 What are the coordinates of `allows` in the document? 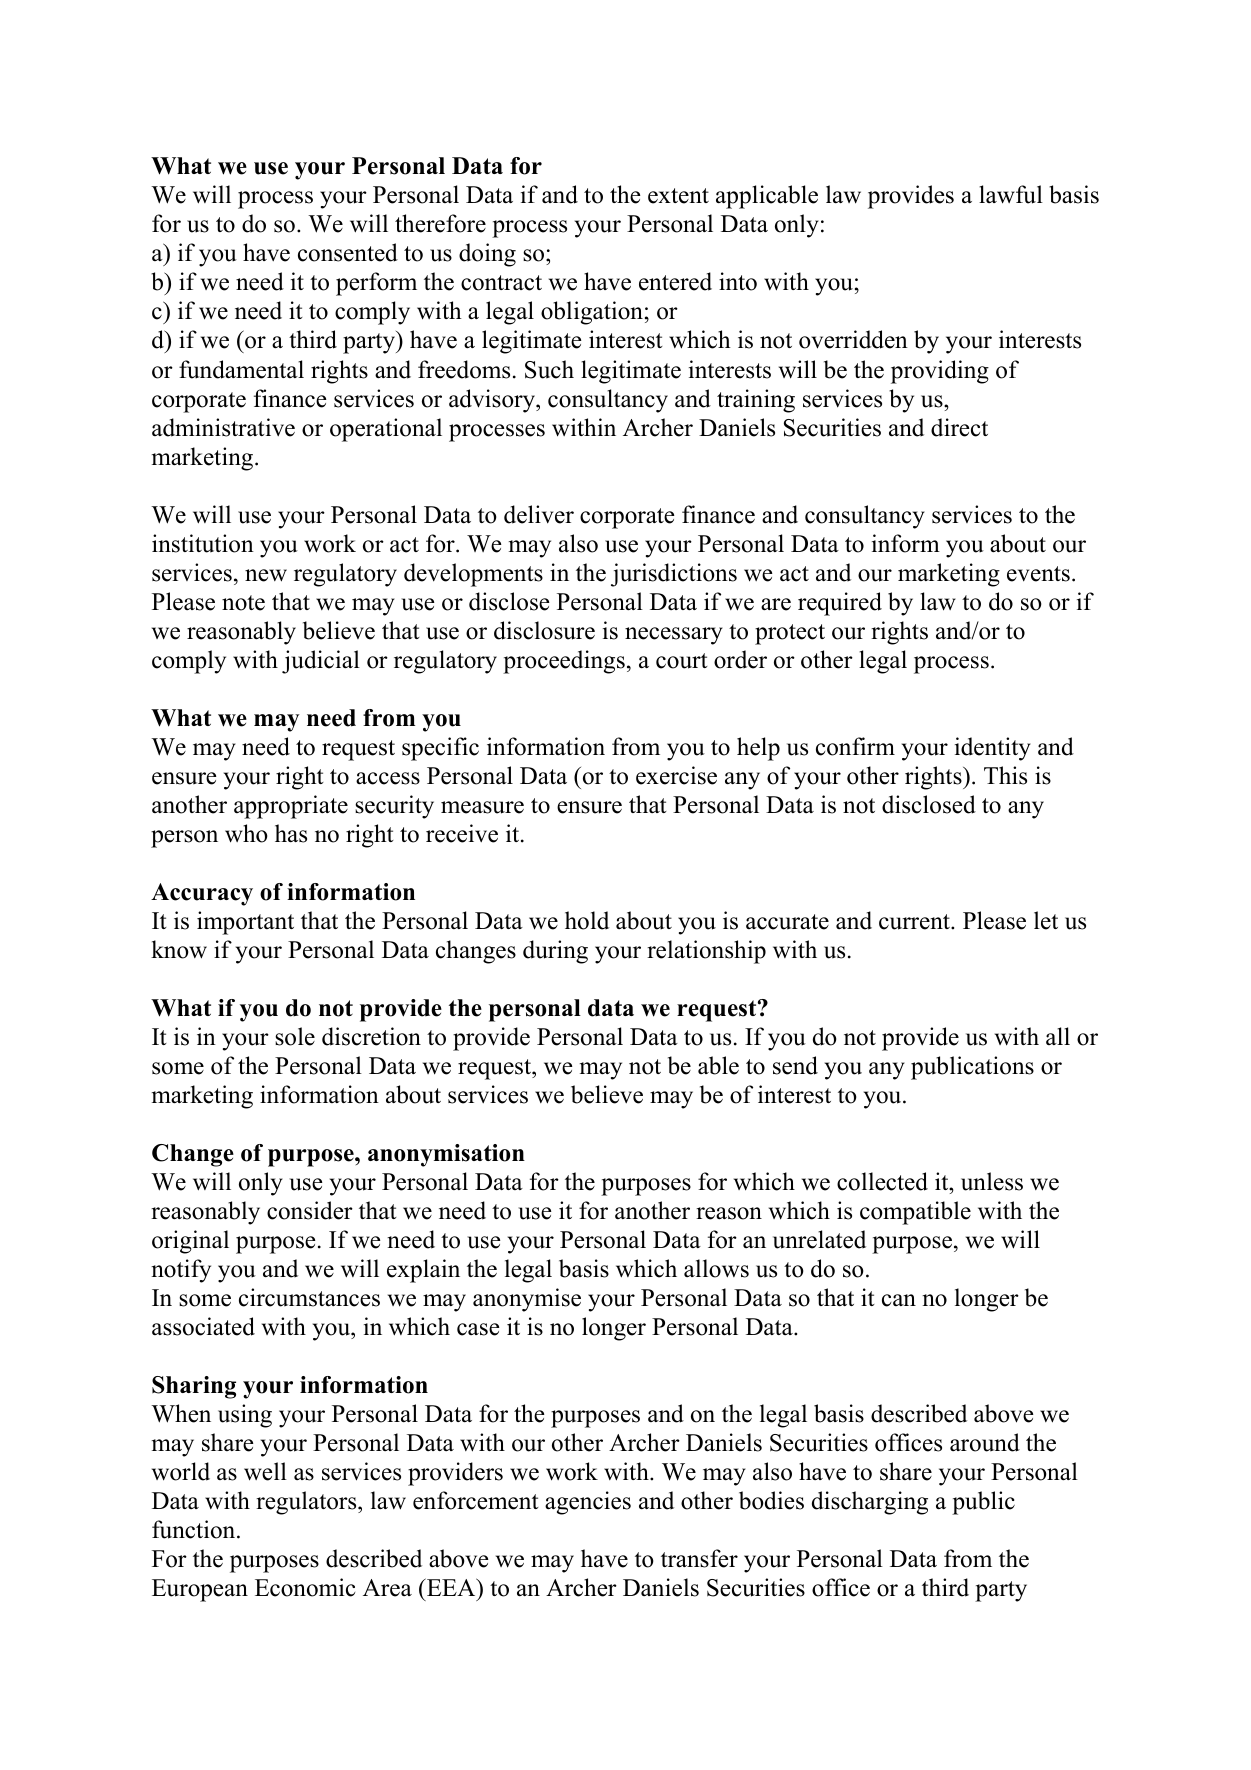 It's located at (716, 1268).
